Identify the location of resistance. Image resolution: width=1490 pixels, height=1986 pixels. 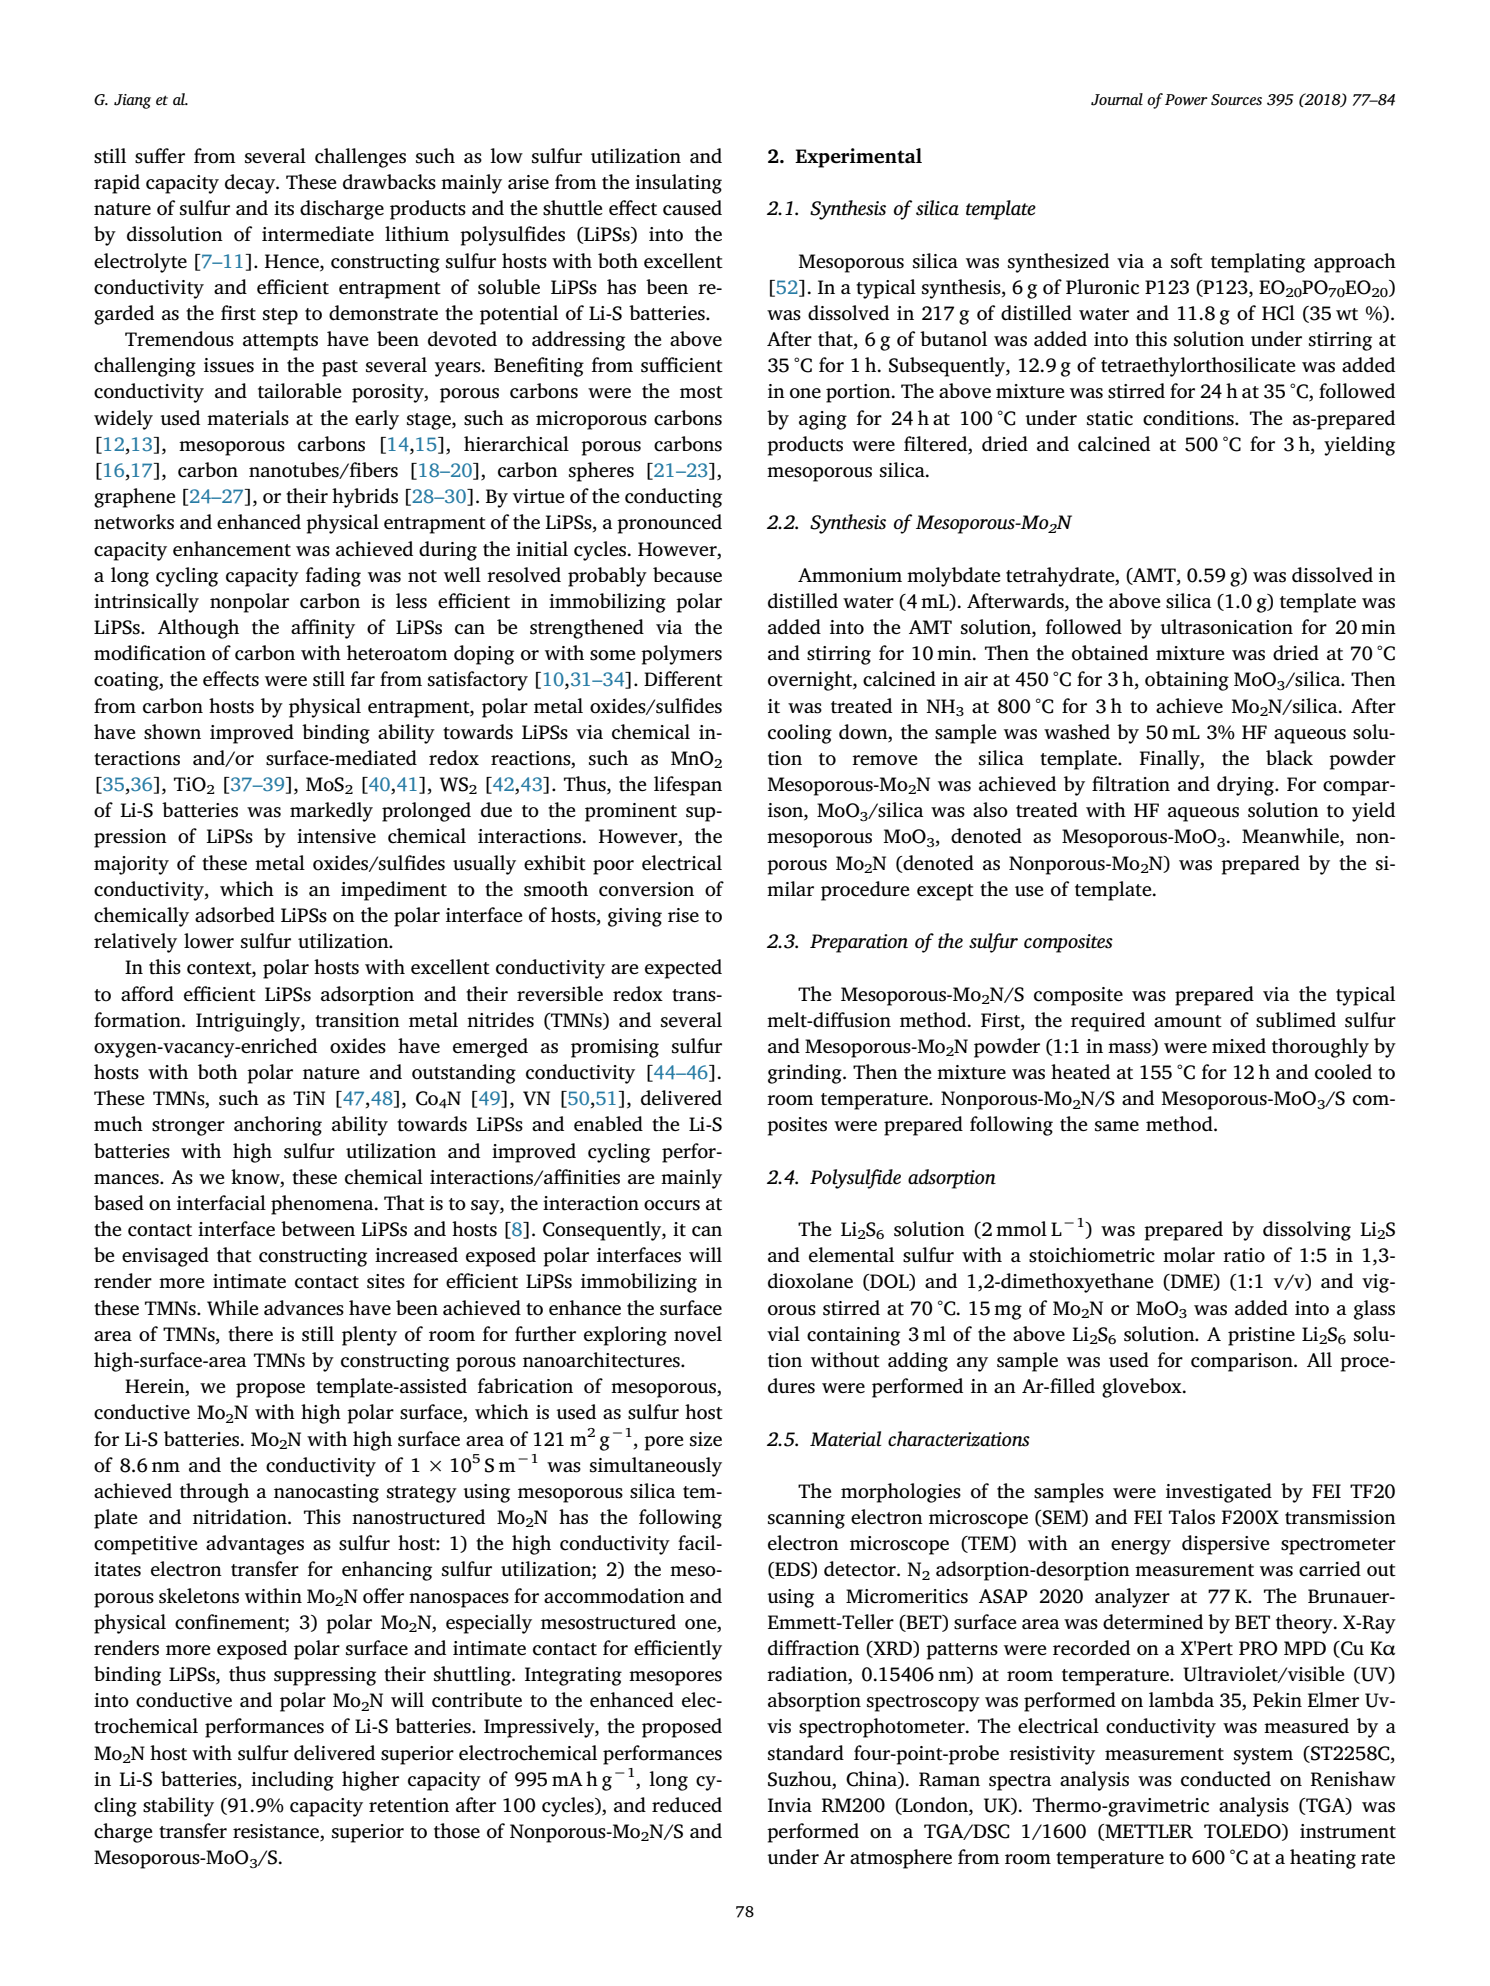
(277, 1832).
